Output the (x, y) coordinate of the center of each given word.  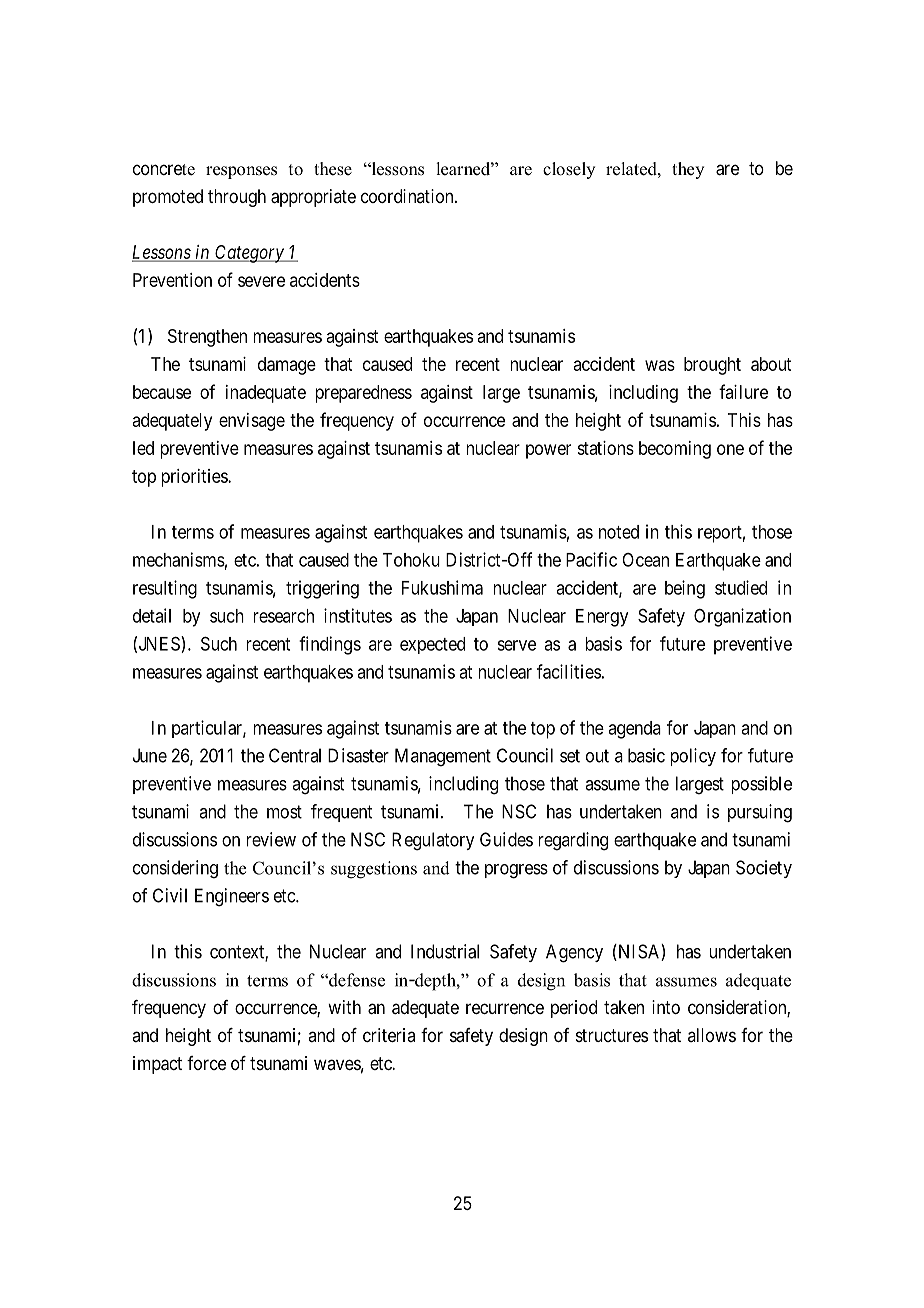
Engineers (232, 897)
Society (764, 869)
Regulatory (433, 841)
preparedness (363, 394)
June (150, 755)
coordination (408, 196)
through (237, 198)
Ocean (645, 560)
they (688, 170)
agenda (634, 730)
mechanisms (179, 559)
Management (443, 757)
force (206, 1063)
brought (712, 366)
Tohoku (411, 560)
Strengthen (207, 338)
